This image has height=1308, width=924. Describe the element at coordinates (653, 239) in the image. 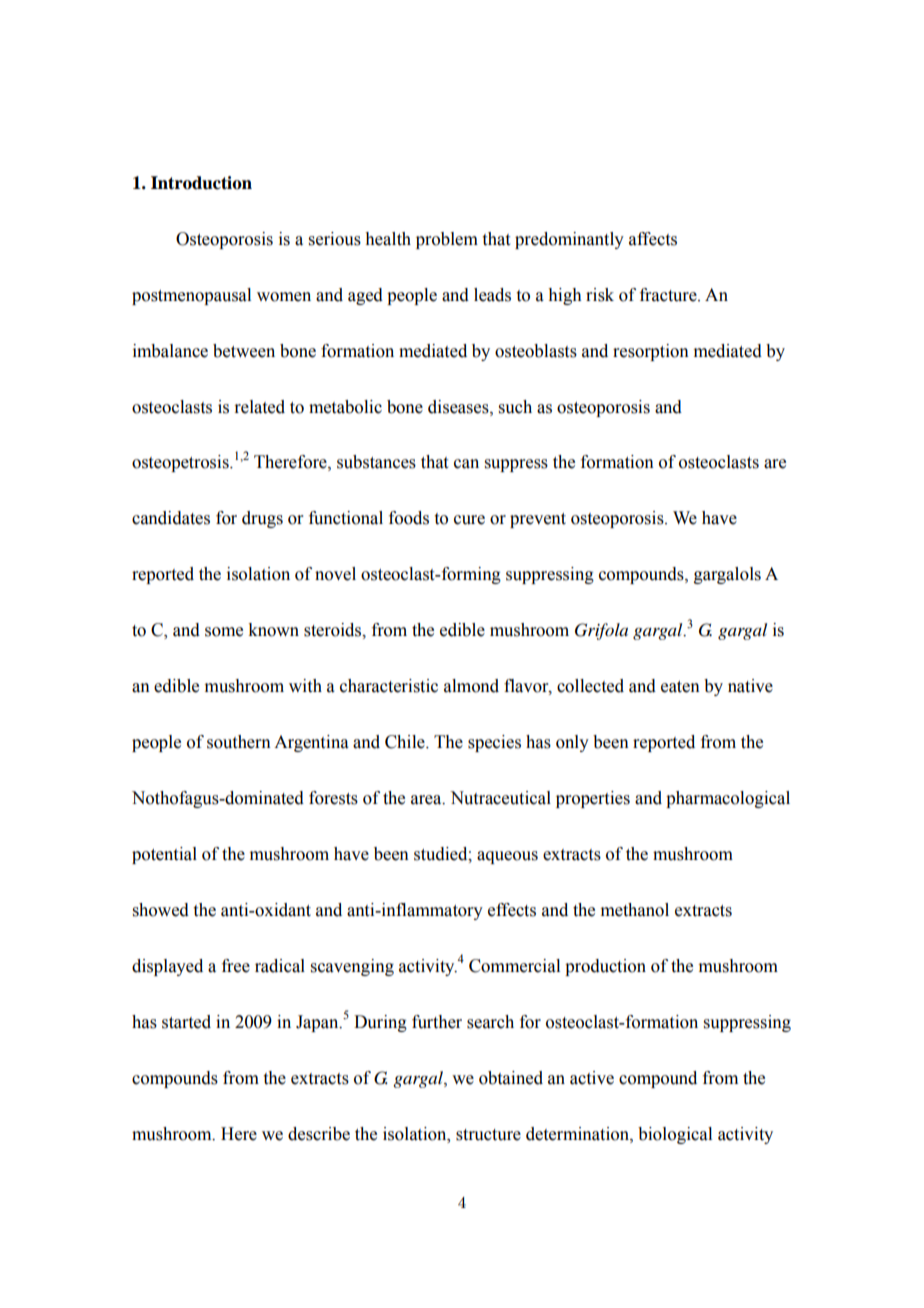

I see `affects` at that location.
